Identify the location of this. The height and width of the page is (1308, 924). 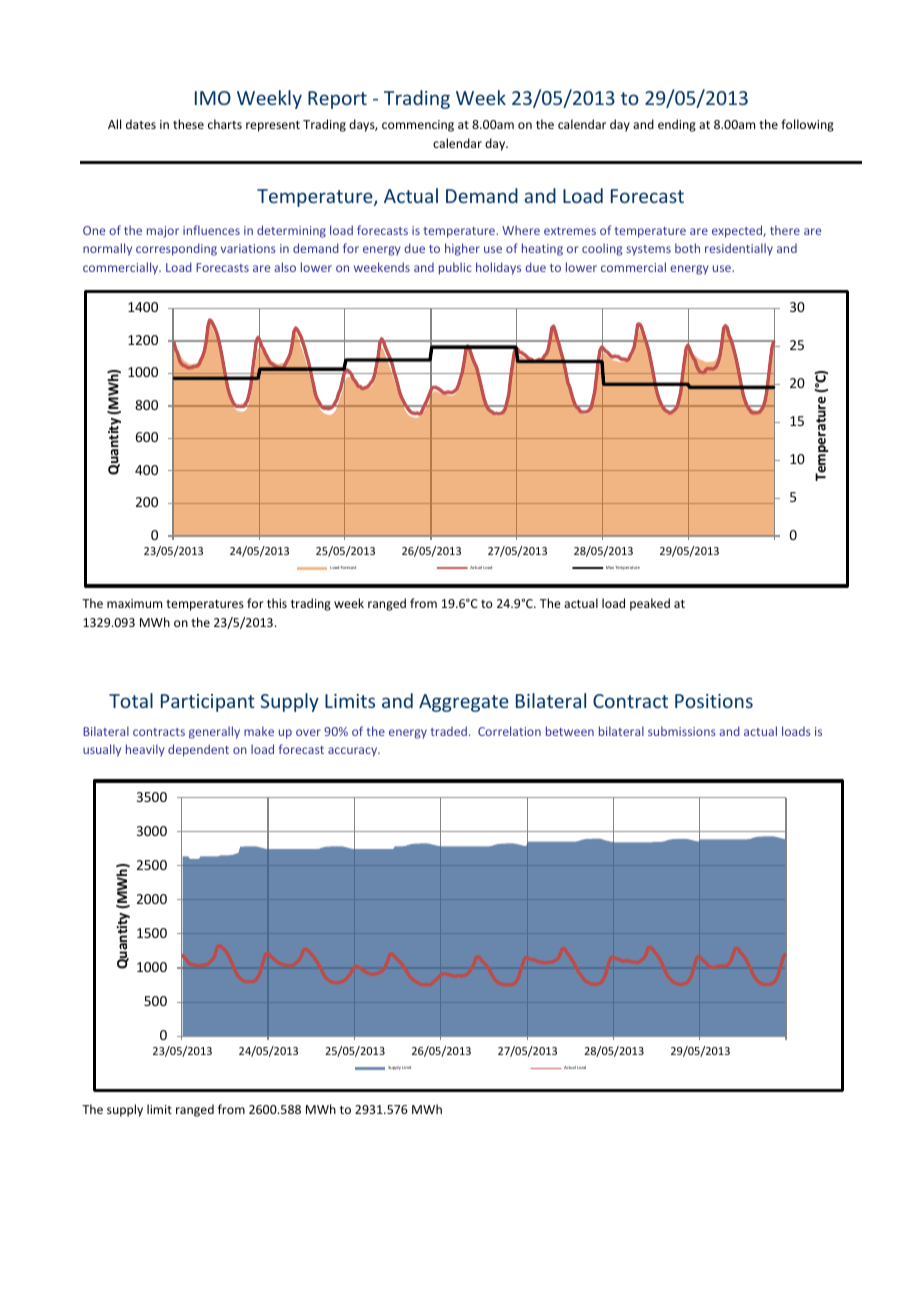
(277, 603).
